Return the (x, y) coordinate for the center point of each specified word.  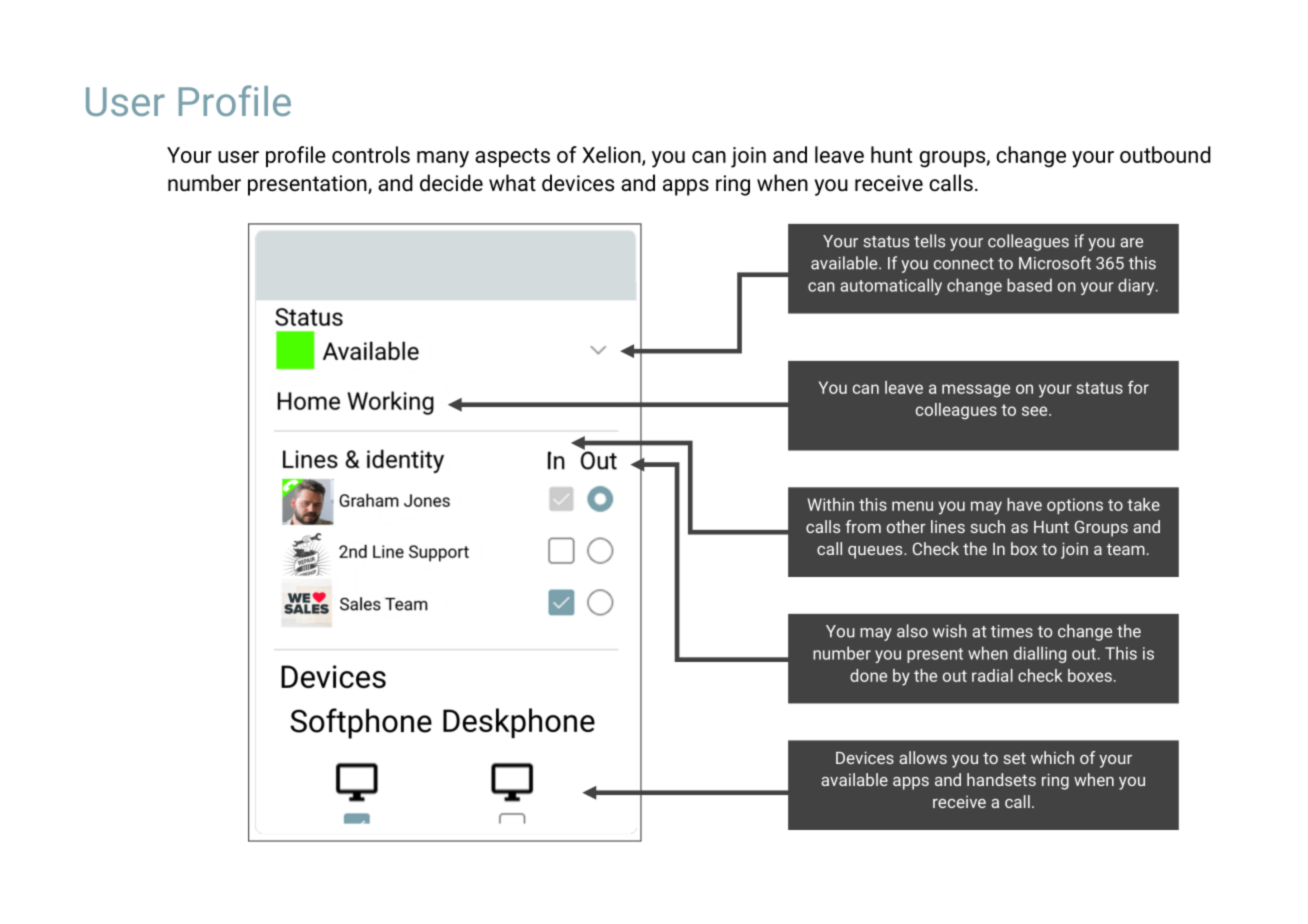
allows (923, 757)
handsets (1001, 779)
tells (929, 241)
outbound (1165, 154)
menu (912, 506)
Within (830, 504)
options (1075, 506)
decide (451, 183)
